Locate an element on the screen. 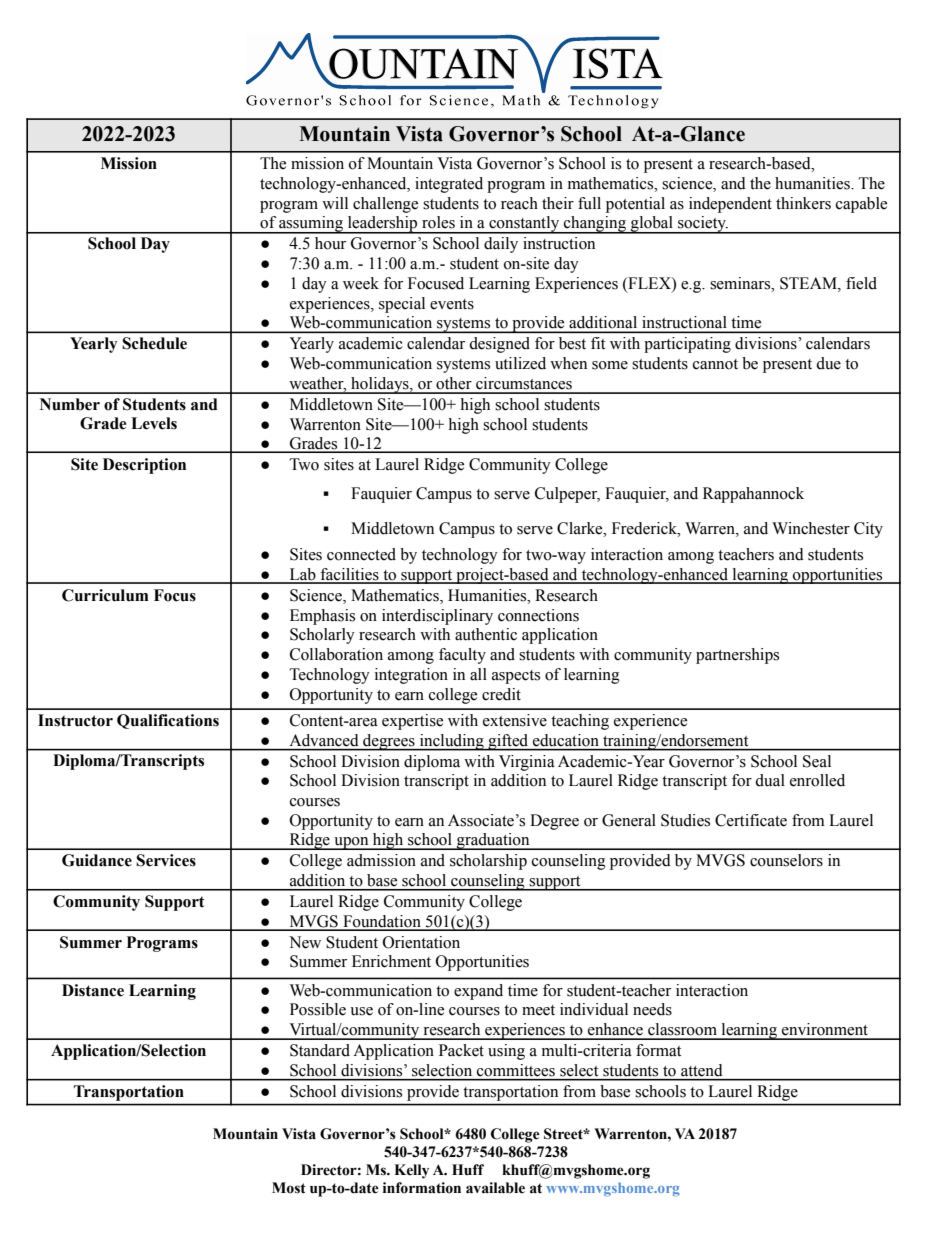 This screenshot has height=1233, width=952. assuming is located at coordinates (311, 225).
